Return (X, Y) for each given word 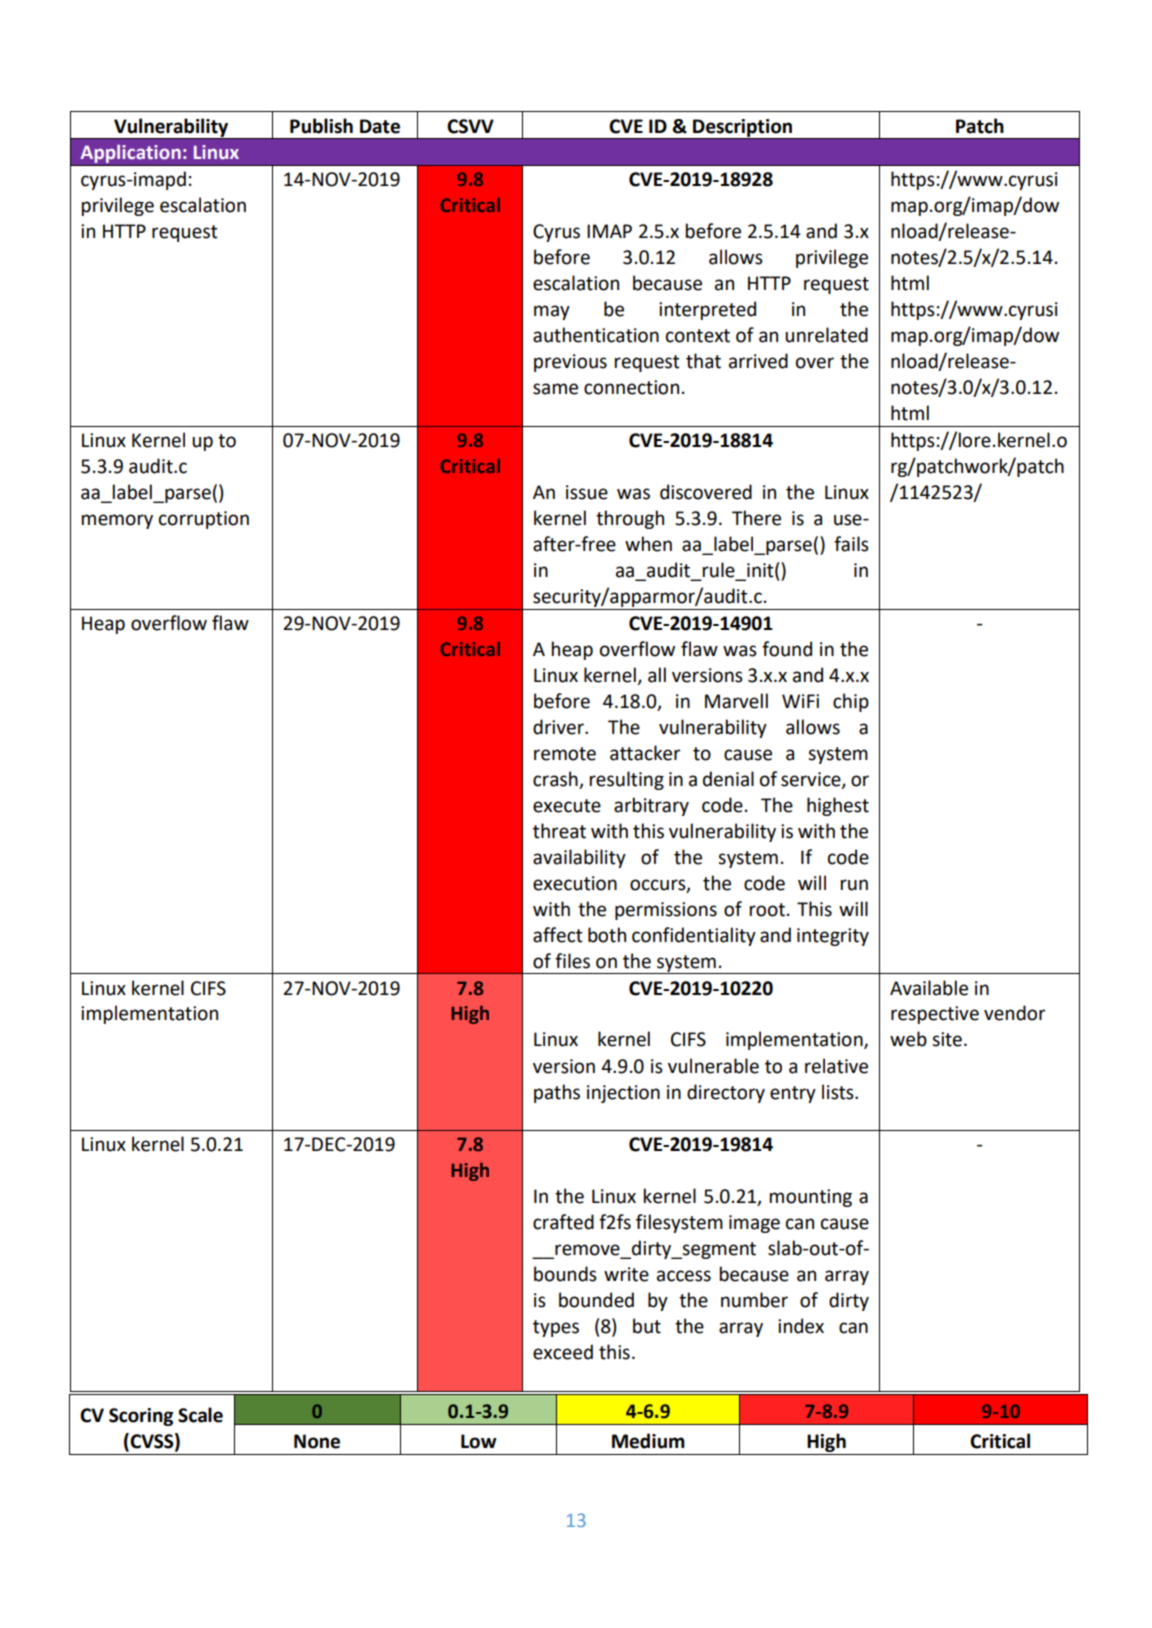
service (812, 780)
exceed (563, 1352)
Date (380, 126)
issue (587, 492)
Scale (200, 1415)
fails (851, 544)
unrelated (826, 335)
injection (623, 1094)
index (801, 1326)
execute (567, 806)
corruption (204, 520)
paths (557, 1093)
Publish (321, 126)
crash (555, 779)
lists (839, 1092)
